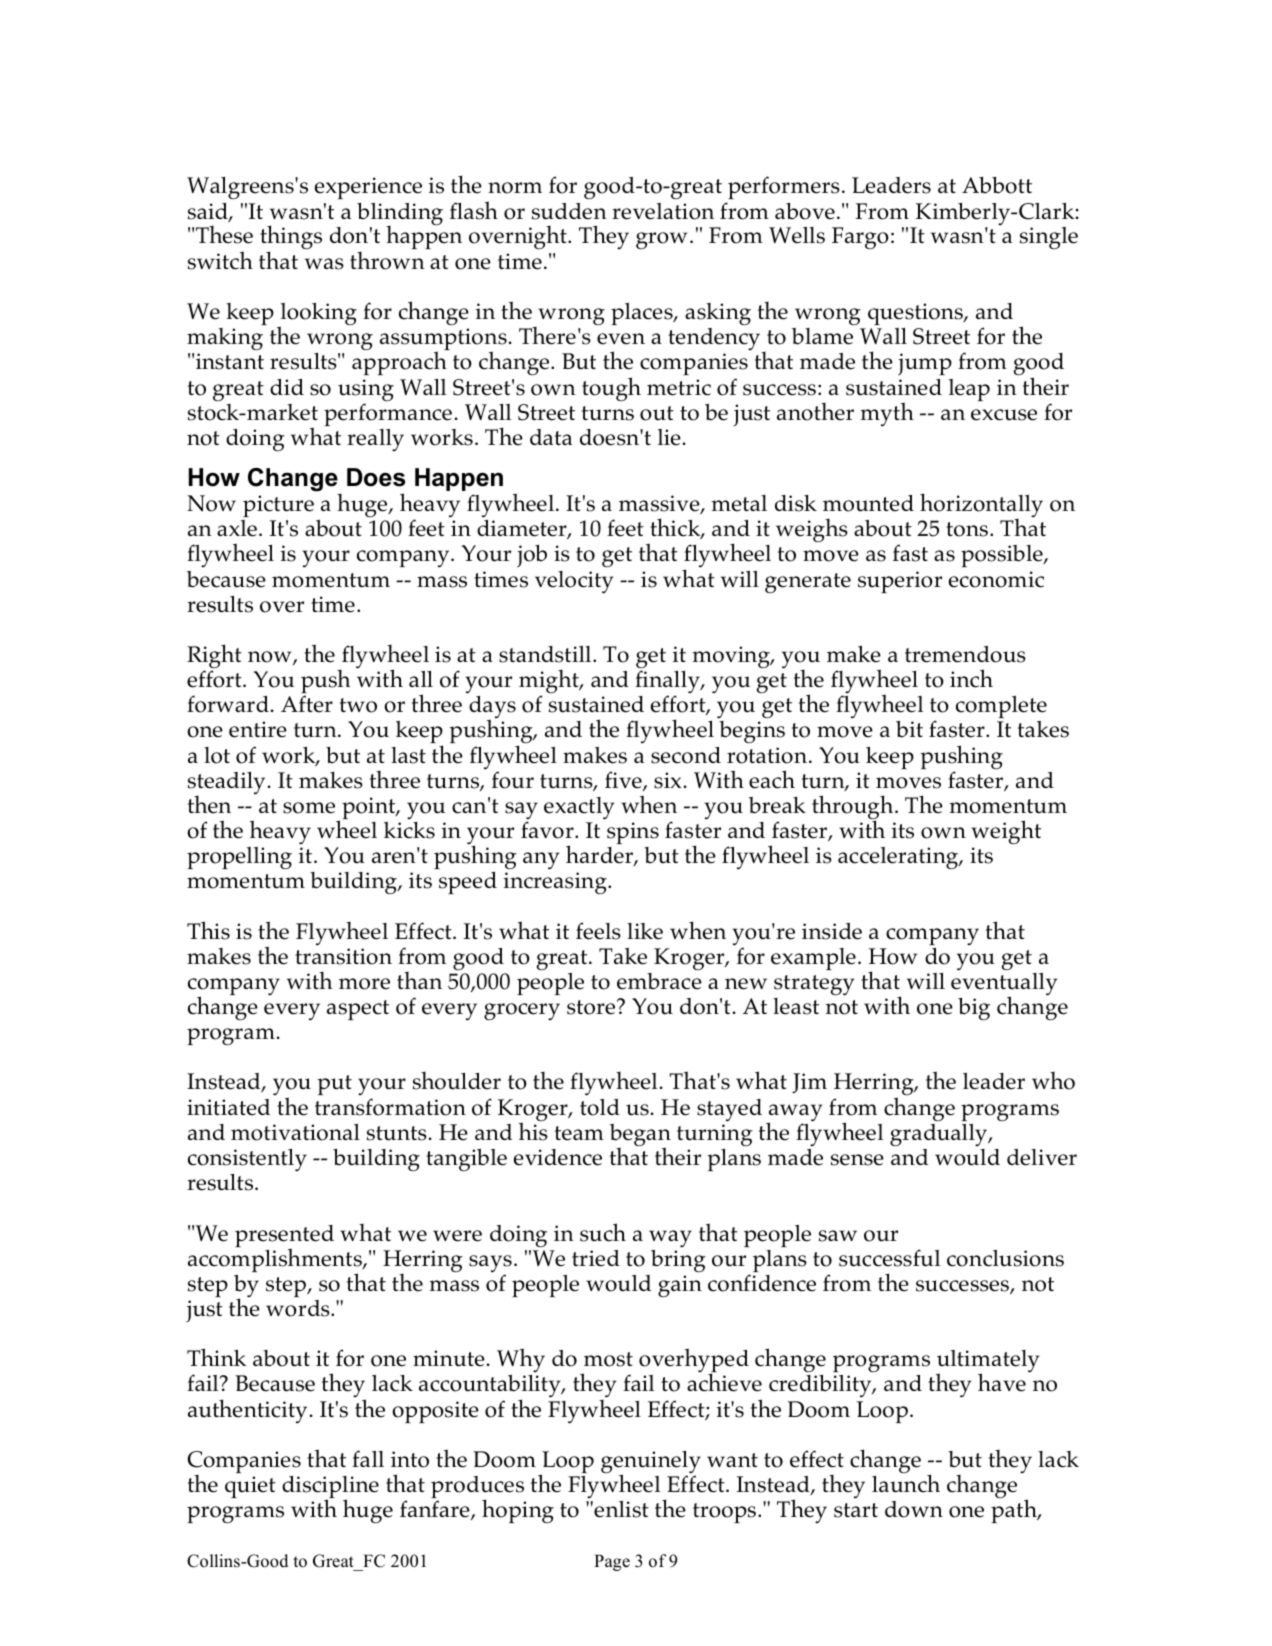 This image has width=1272, height=1646. Describe the element at coordinates (291, 239) in the image. I see `things` at that location.
